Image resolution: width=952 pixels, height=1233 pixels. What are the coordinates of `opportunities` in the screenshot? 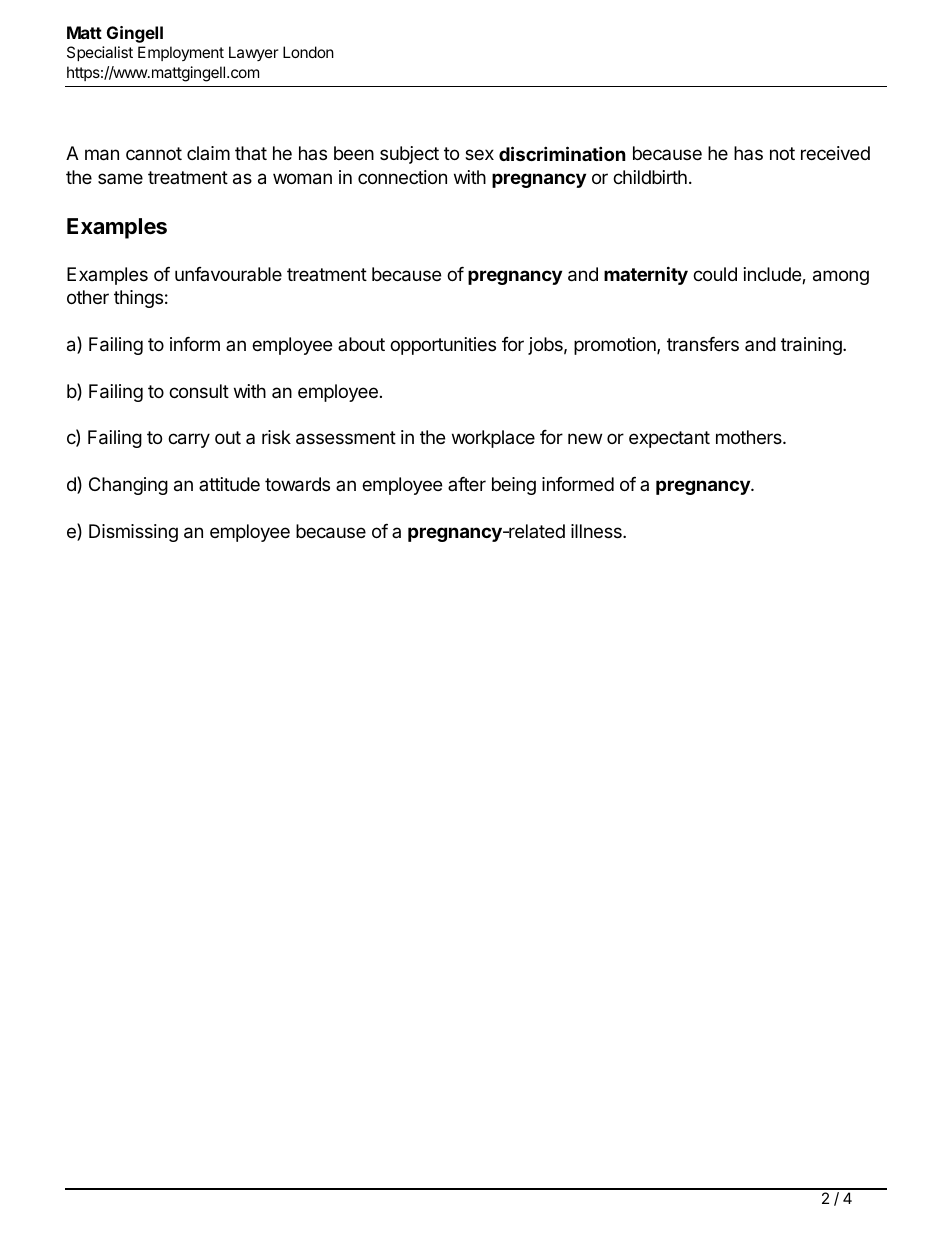 It's located at (443, 346).
